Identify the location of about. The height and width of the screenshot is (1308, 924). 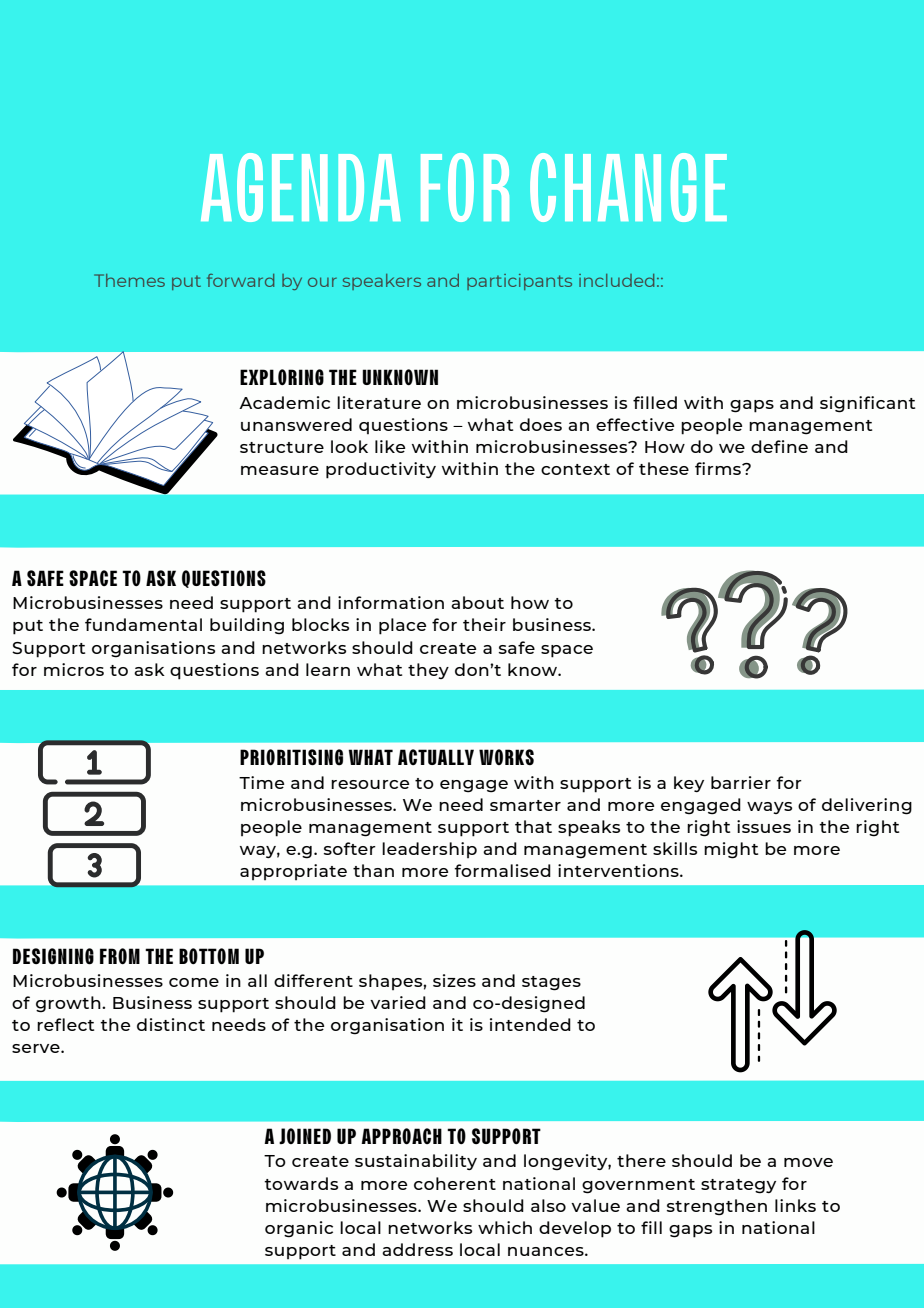
(477, 602).
